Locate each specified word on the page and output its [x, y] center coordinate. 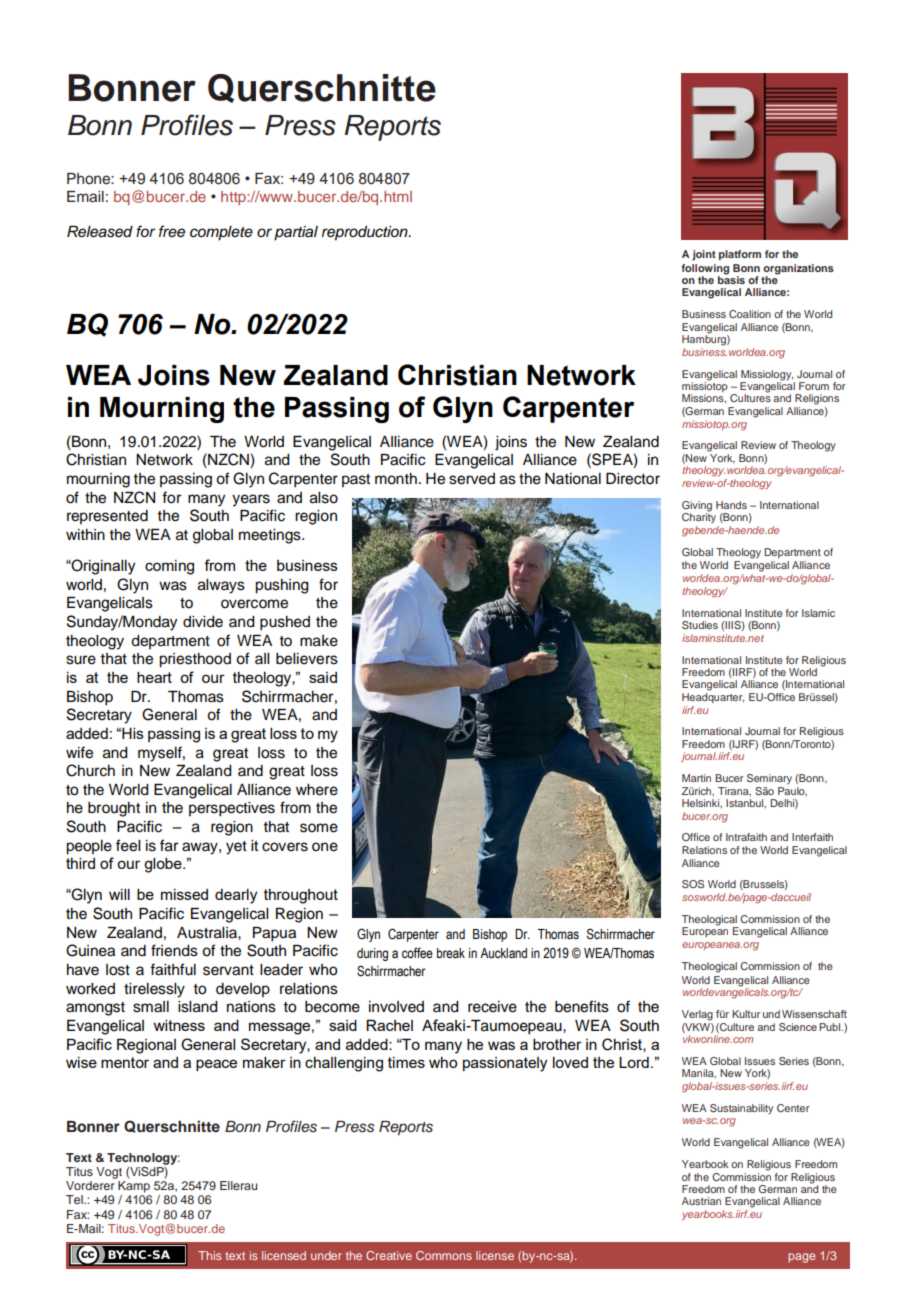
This [210, 1255]
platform [740, 255]
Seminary [769, 779]
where [317, 790]
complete [221, 233]
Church [90, 770]
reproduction [366, 233]
